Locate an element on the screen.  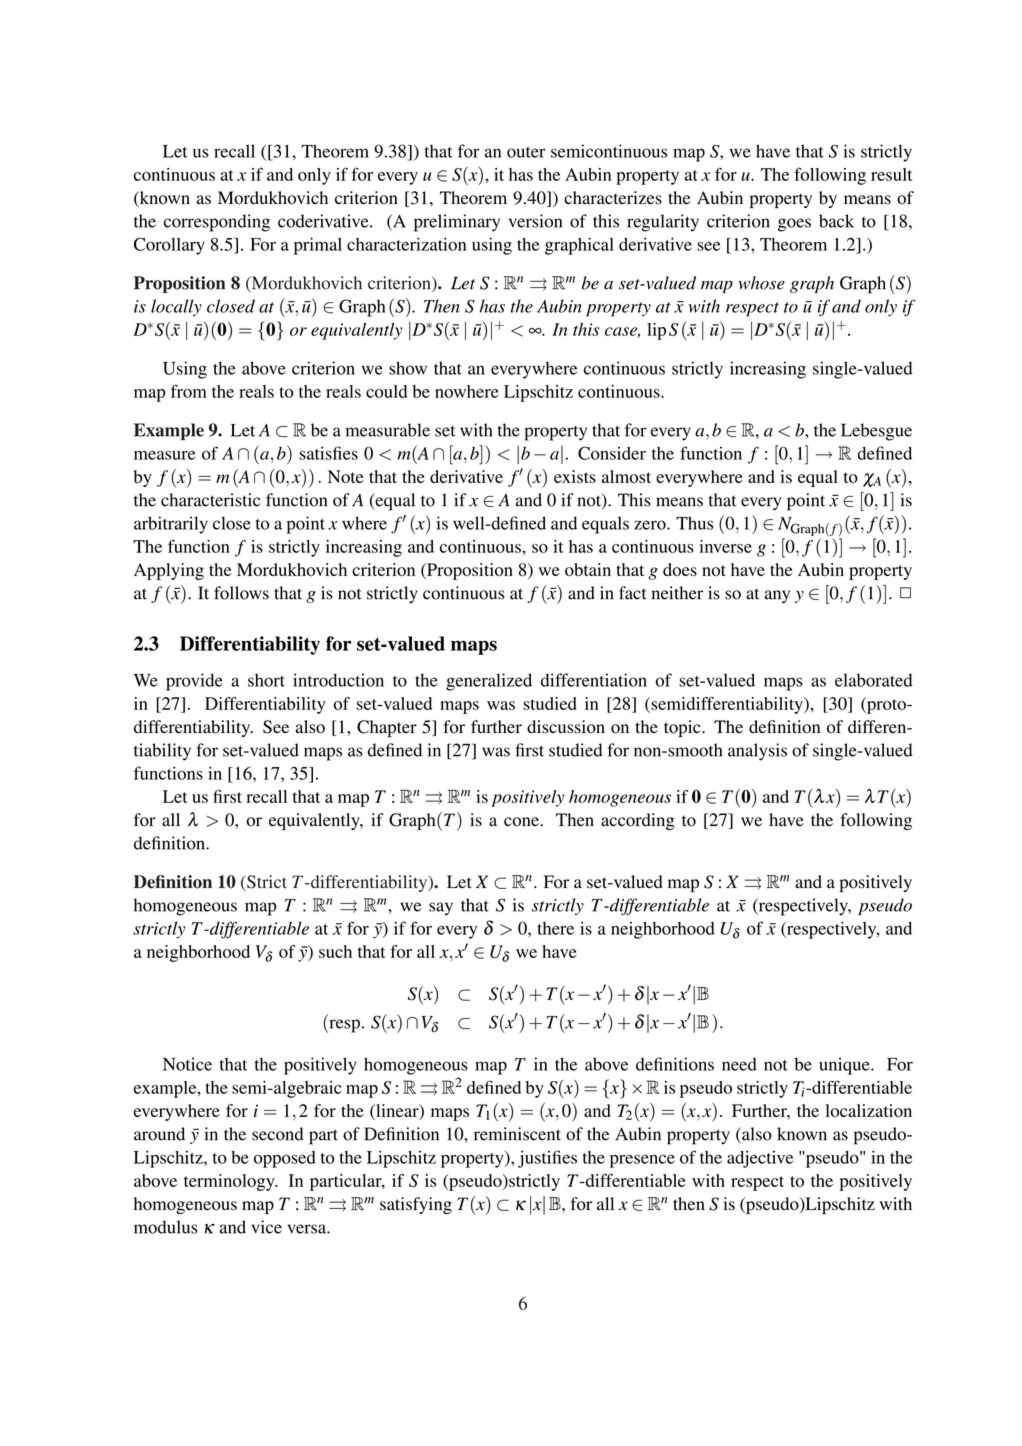
goes is located at coordinates (794, 225).
